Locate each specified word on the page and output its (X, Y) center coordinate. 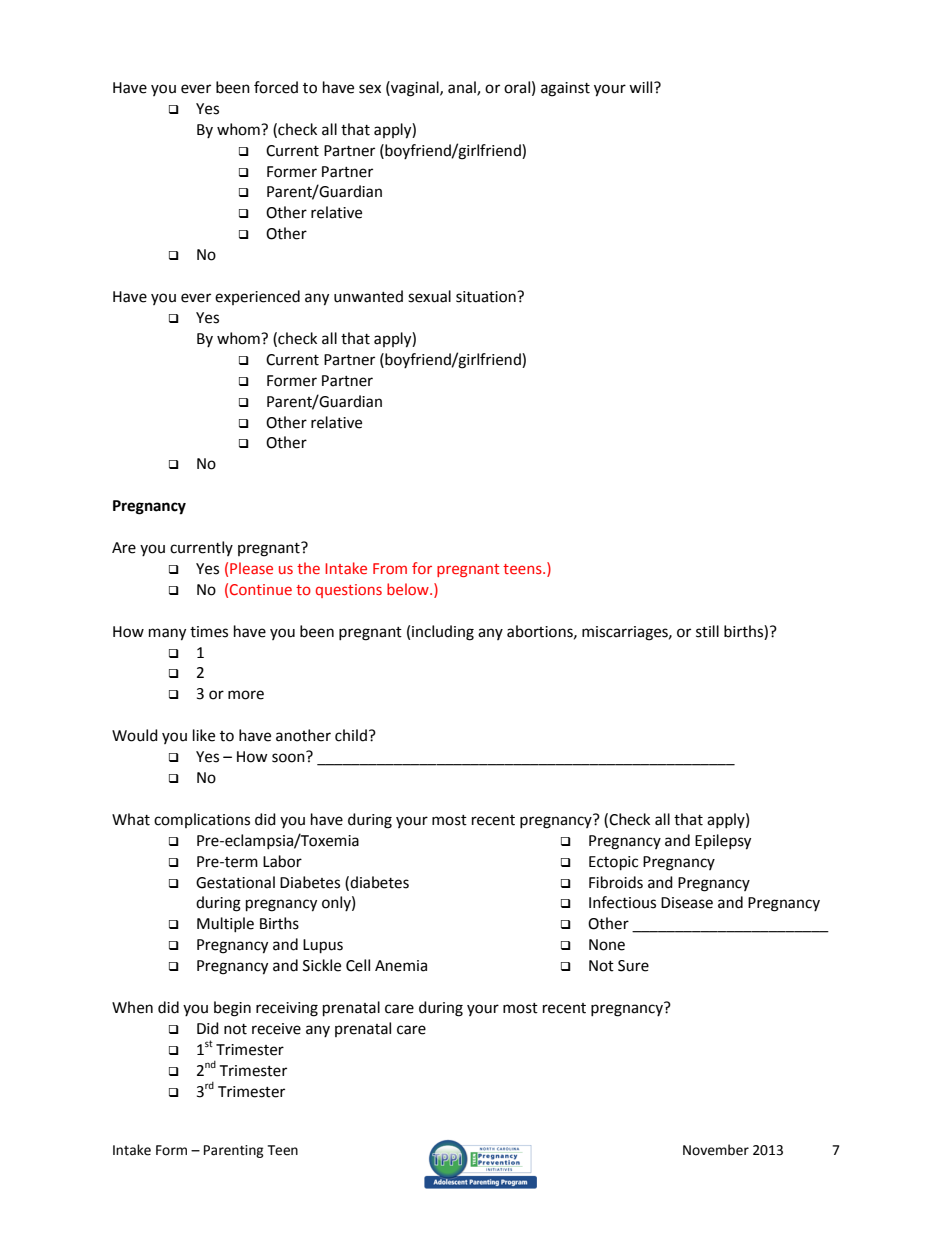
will (642, 87)
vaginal (415, 89)
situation (487, 297)
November (716, 1150)
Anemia (401, 966)
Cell (358, 965)
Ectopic (613, 863)
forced (276, 87)
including (443, 633)
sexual (429, 296)
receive (276, 1029)
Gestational (235, 882)
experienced (257, 297)
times (209, 632)
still (707, 631)
